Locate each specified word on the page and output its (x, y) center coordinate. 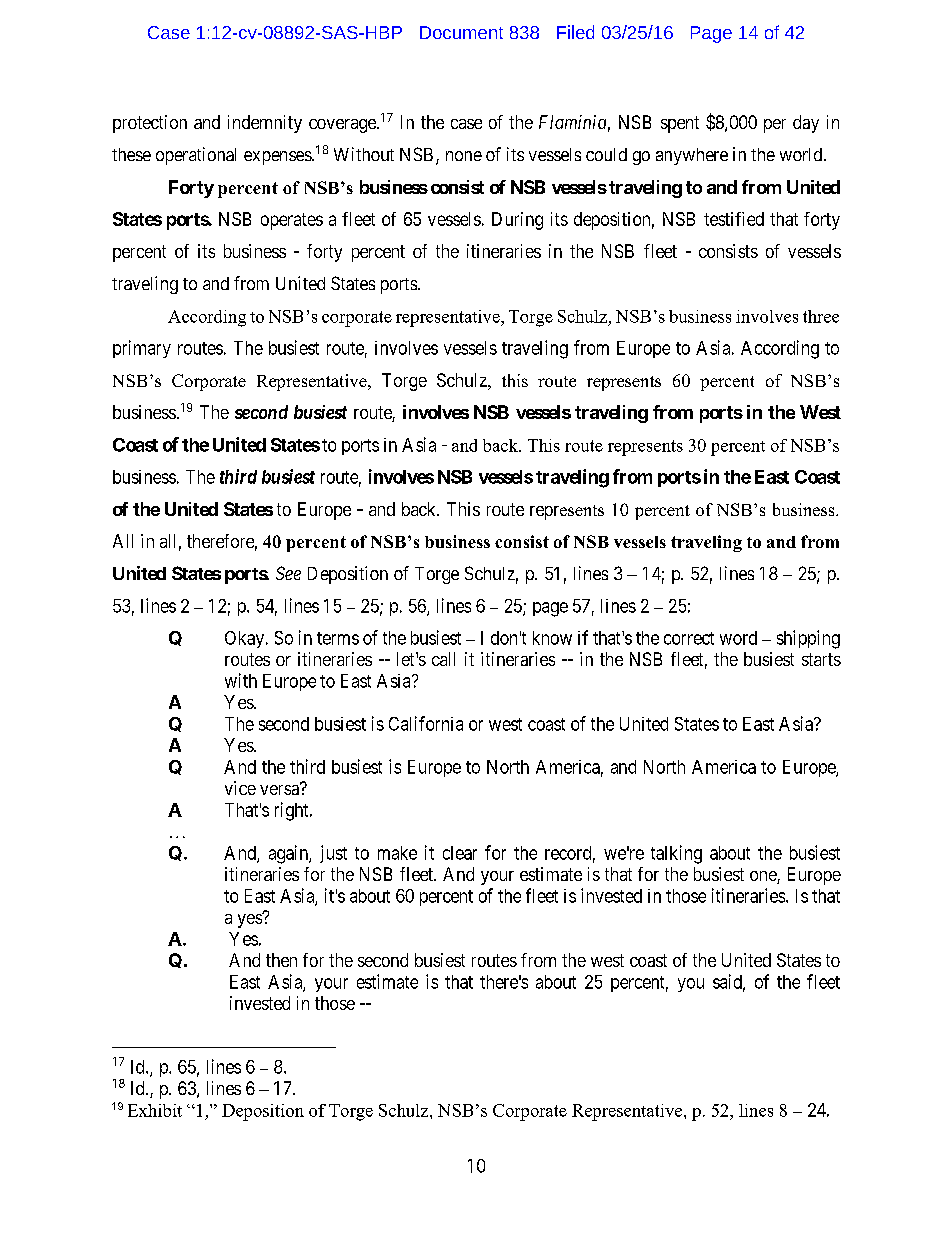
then (281, 960)
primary (142, 349)
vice (240, 788)
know (552, 638)
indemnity (265, 124)
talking (676, 854)
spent (680, 124)
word (738, 638)
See (288, 573)
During (517, 221)
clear (460, 853)
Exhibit (155, 1110)
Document (461, 32)
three (821, 316)
